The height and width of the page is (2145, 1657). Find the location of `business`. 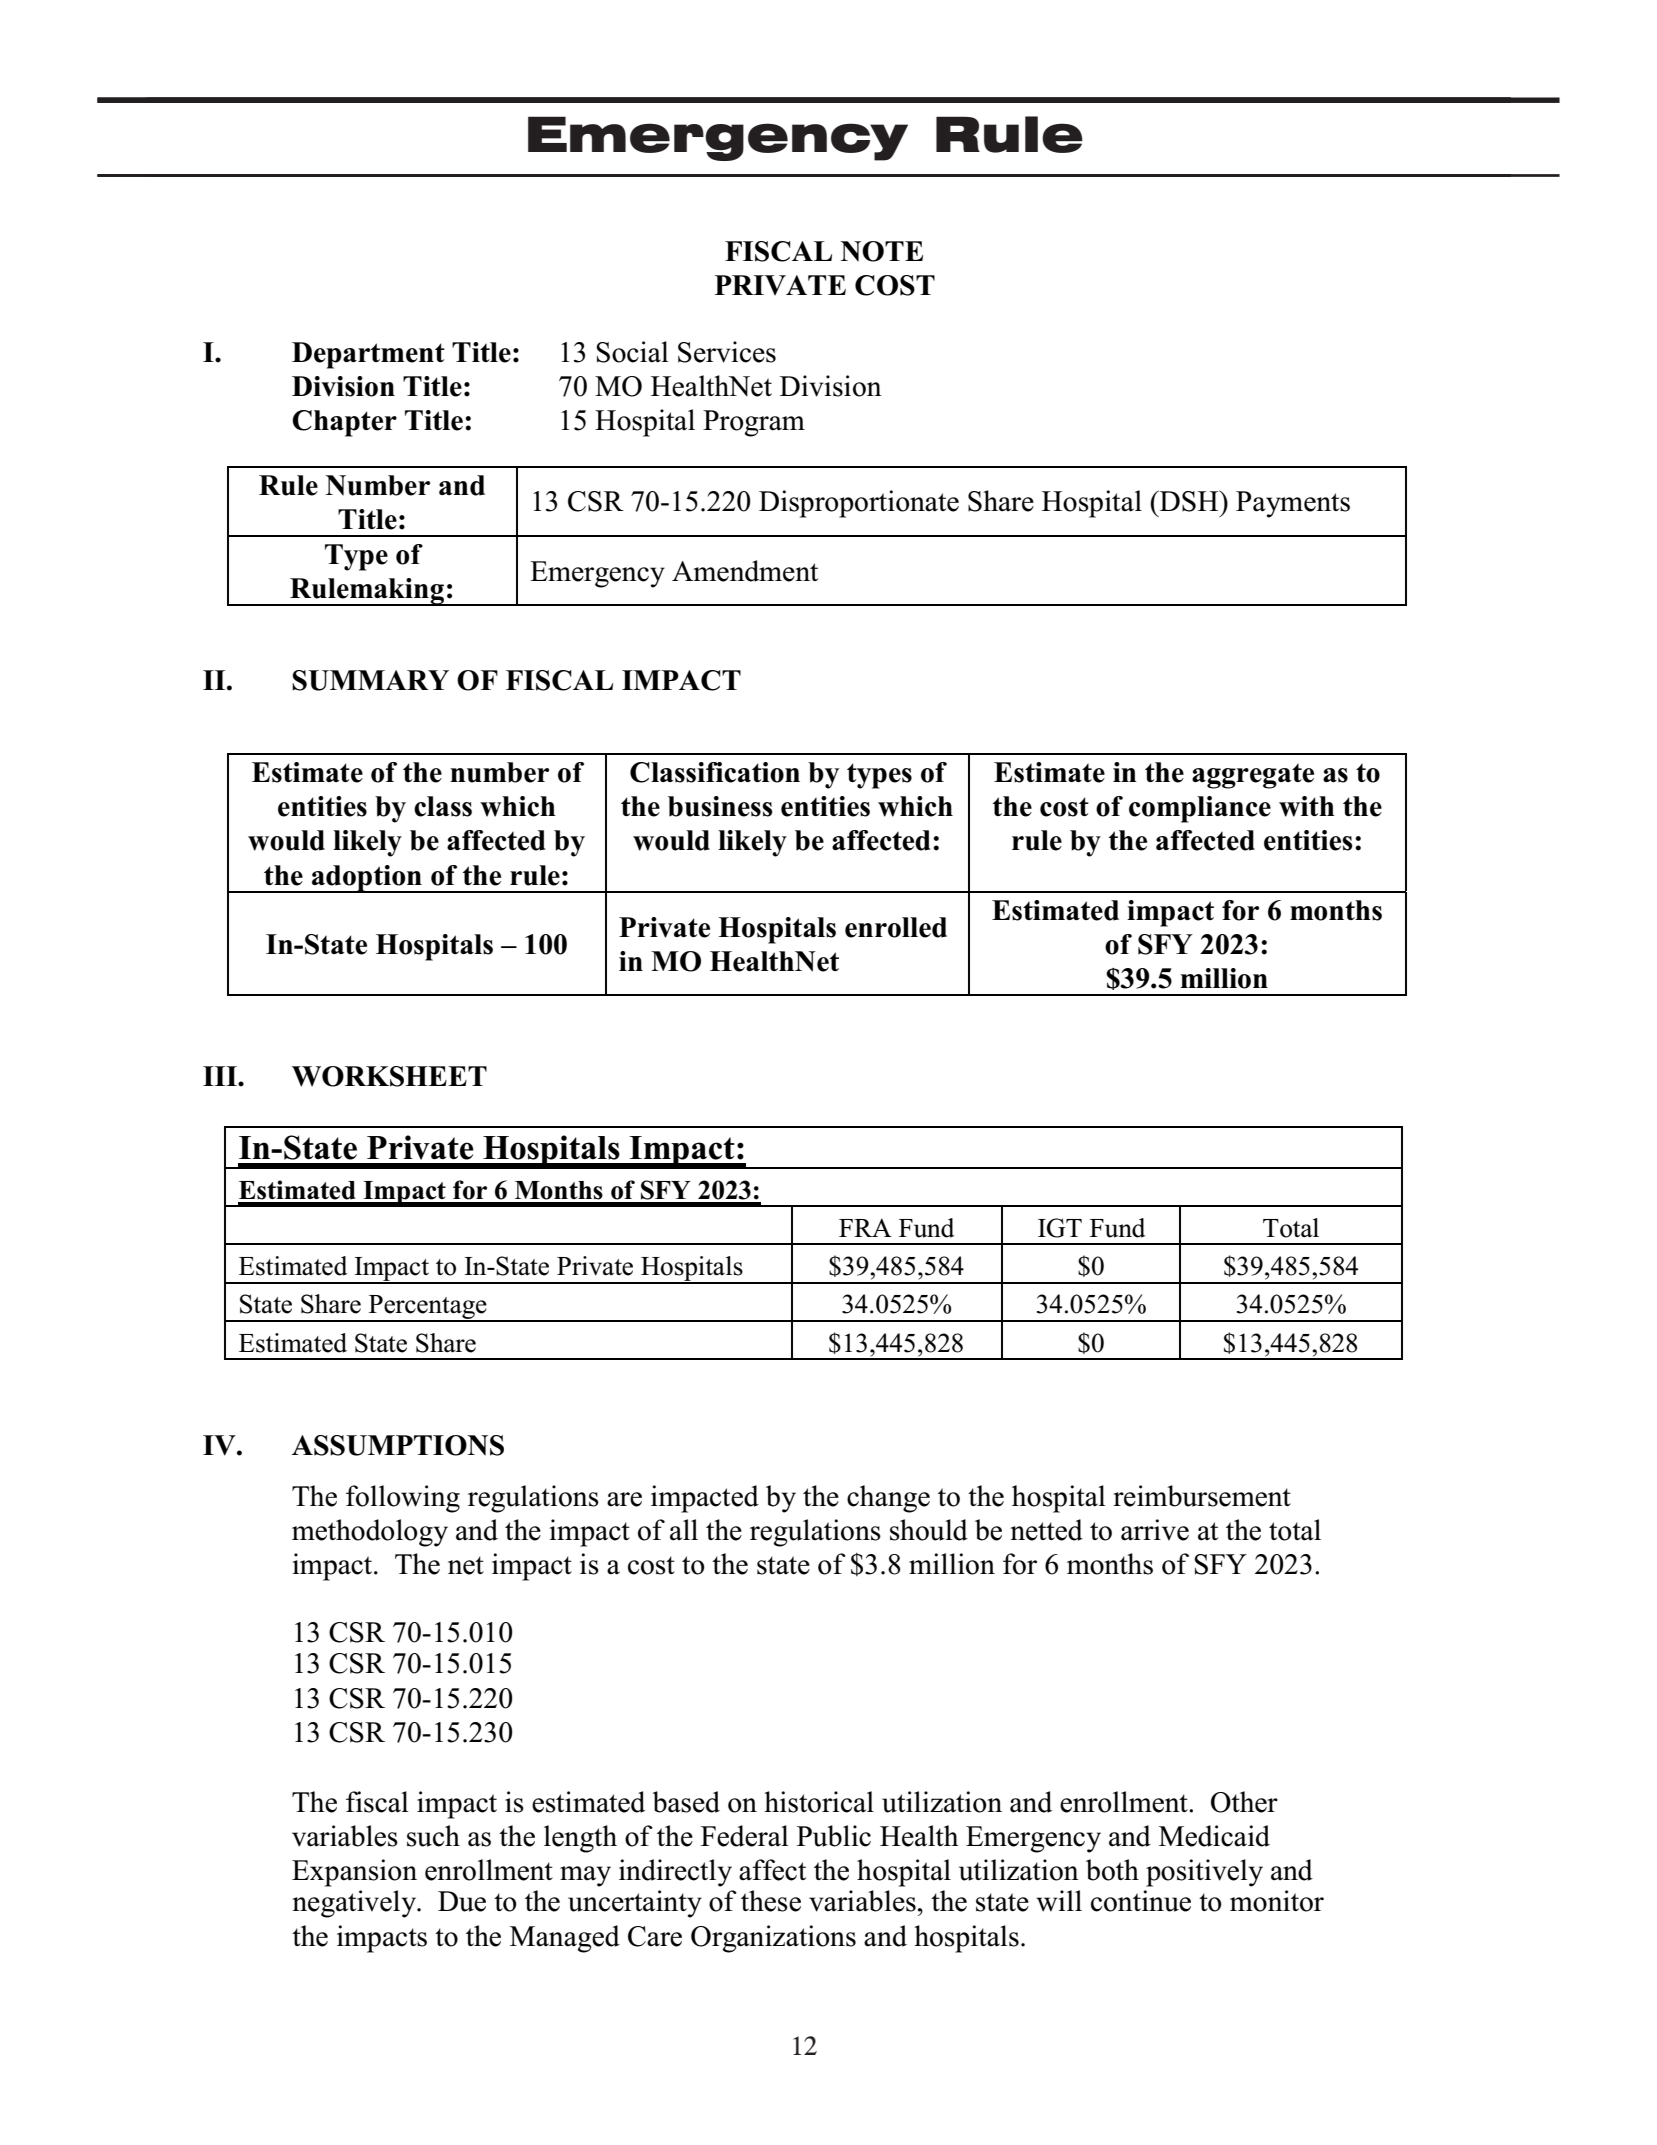

business is located at coordinates (720, 806).
